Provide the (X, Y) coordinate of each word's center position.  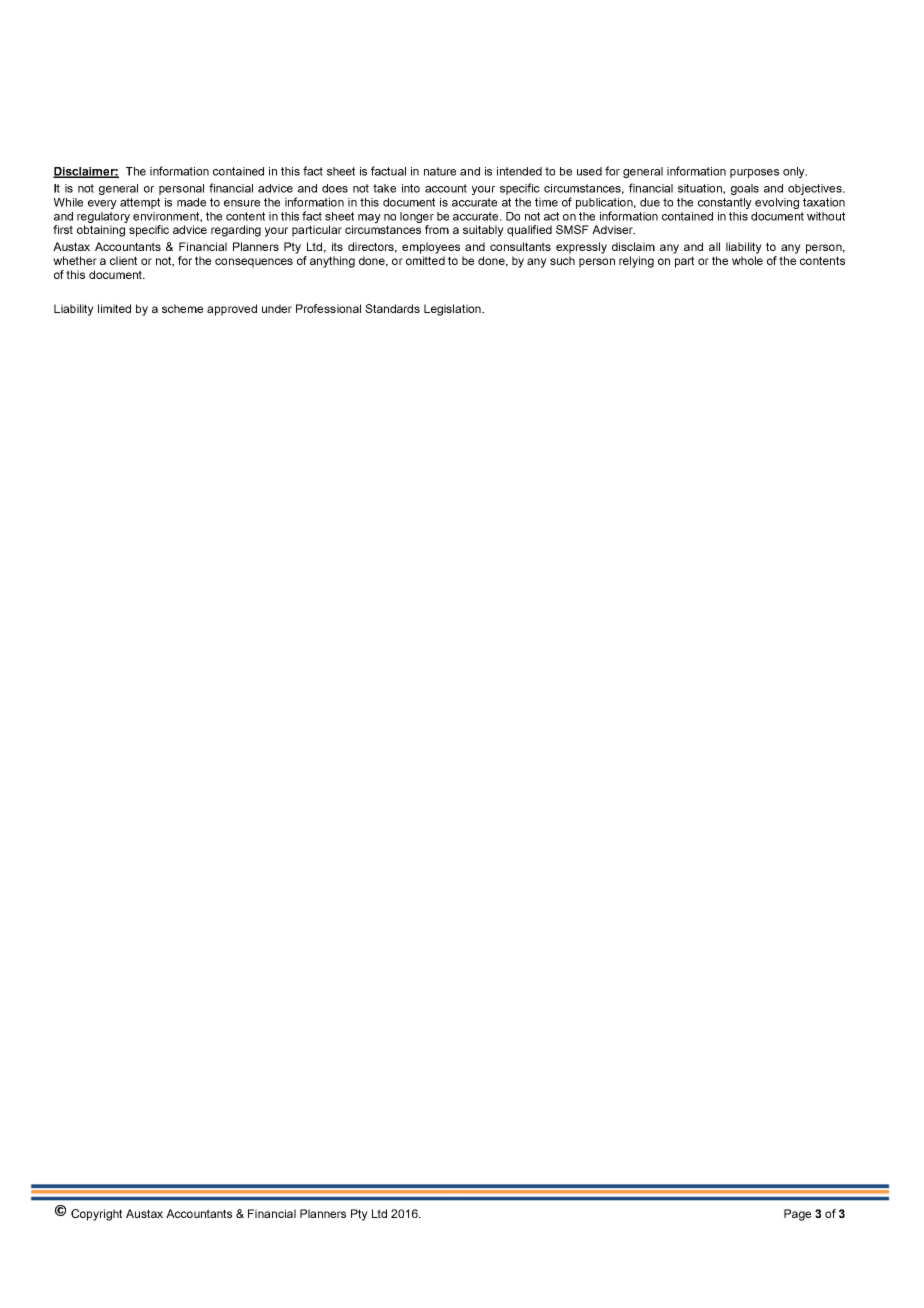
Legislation (453, 310)
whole (747, 260)
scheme (182, 308)
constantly (725, 203)
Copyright (96, 1215)
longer (417, 217)
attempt (140, 203)
